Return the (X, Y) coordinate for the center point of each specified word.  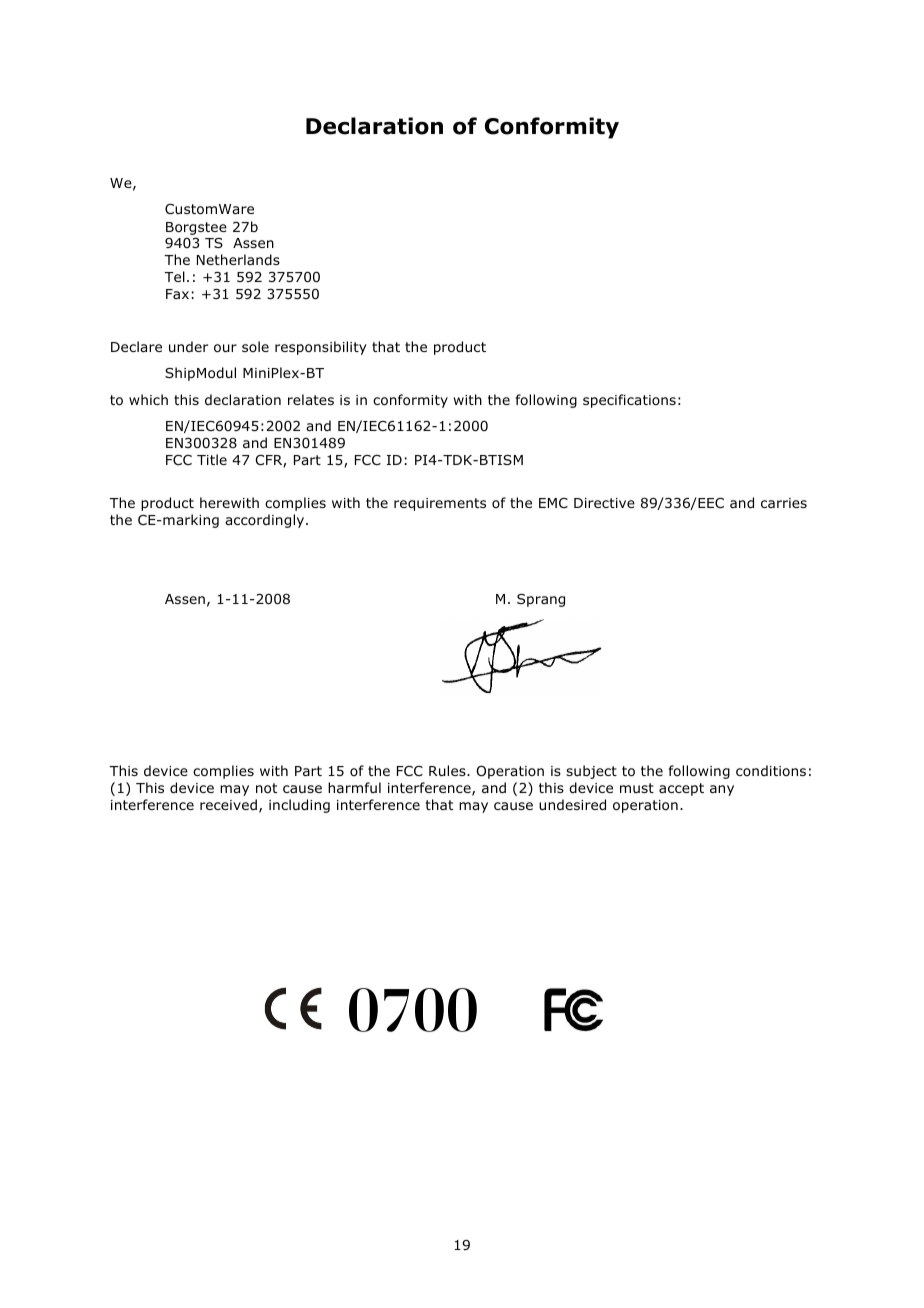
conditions (771, 770)
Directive (604, 503)
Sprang (541, 600)
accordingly (266, 521)
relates (311, 399)
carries (784, 503)
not (266, 788)
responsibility (321, 348)
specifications (629, 401)
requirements (440, 504)
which (148, 399)
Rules (448, 770)
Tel (174, 276)
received (228, 804)
